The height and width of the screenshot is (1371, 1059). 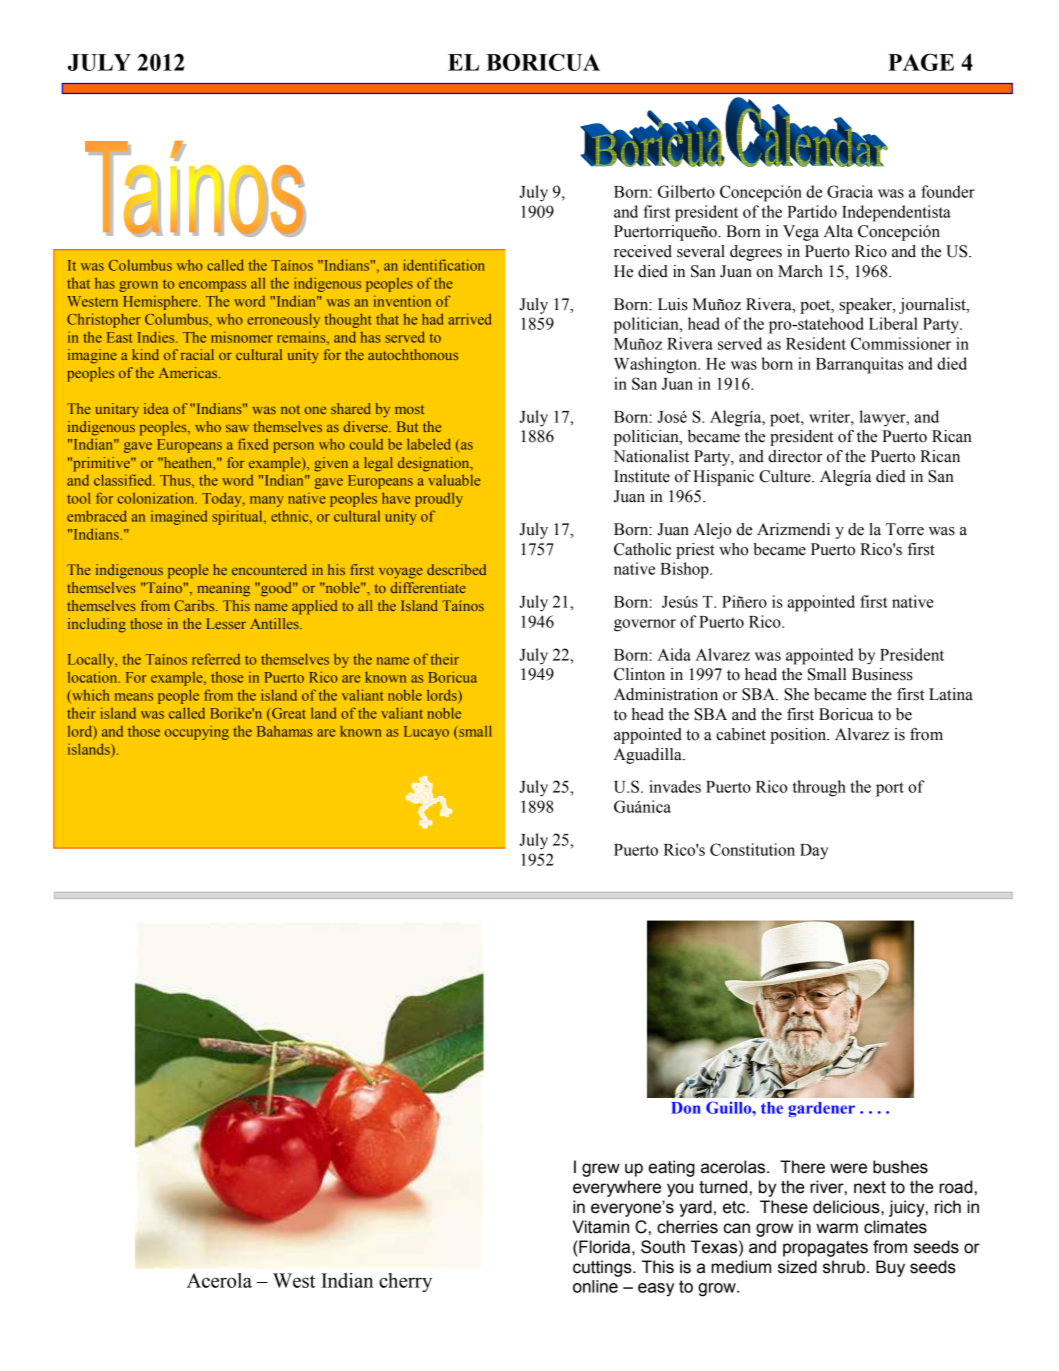 What do you see at coordinates (454, 480) in the screenshot?
I see `valuable` at bounding box center [454, 480].
